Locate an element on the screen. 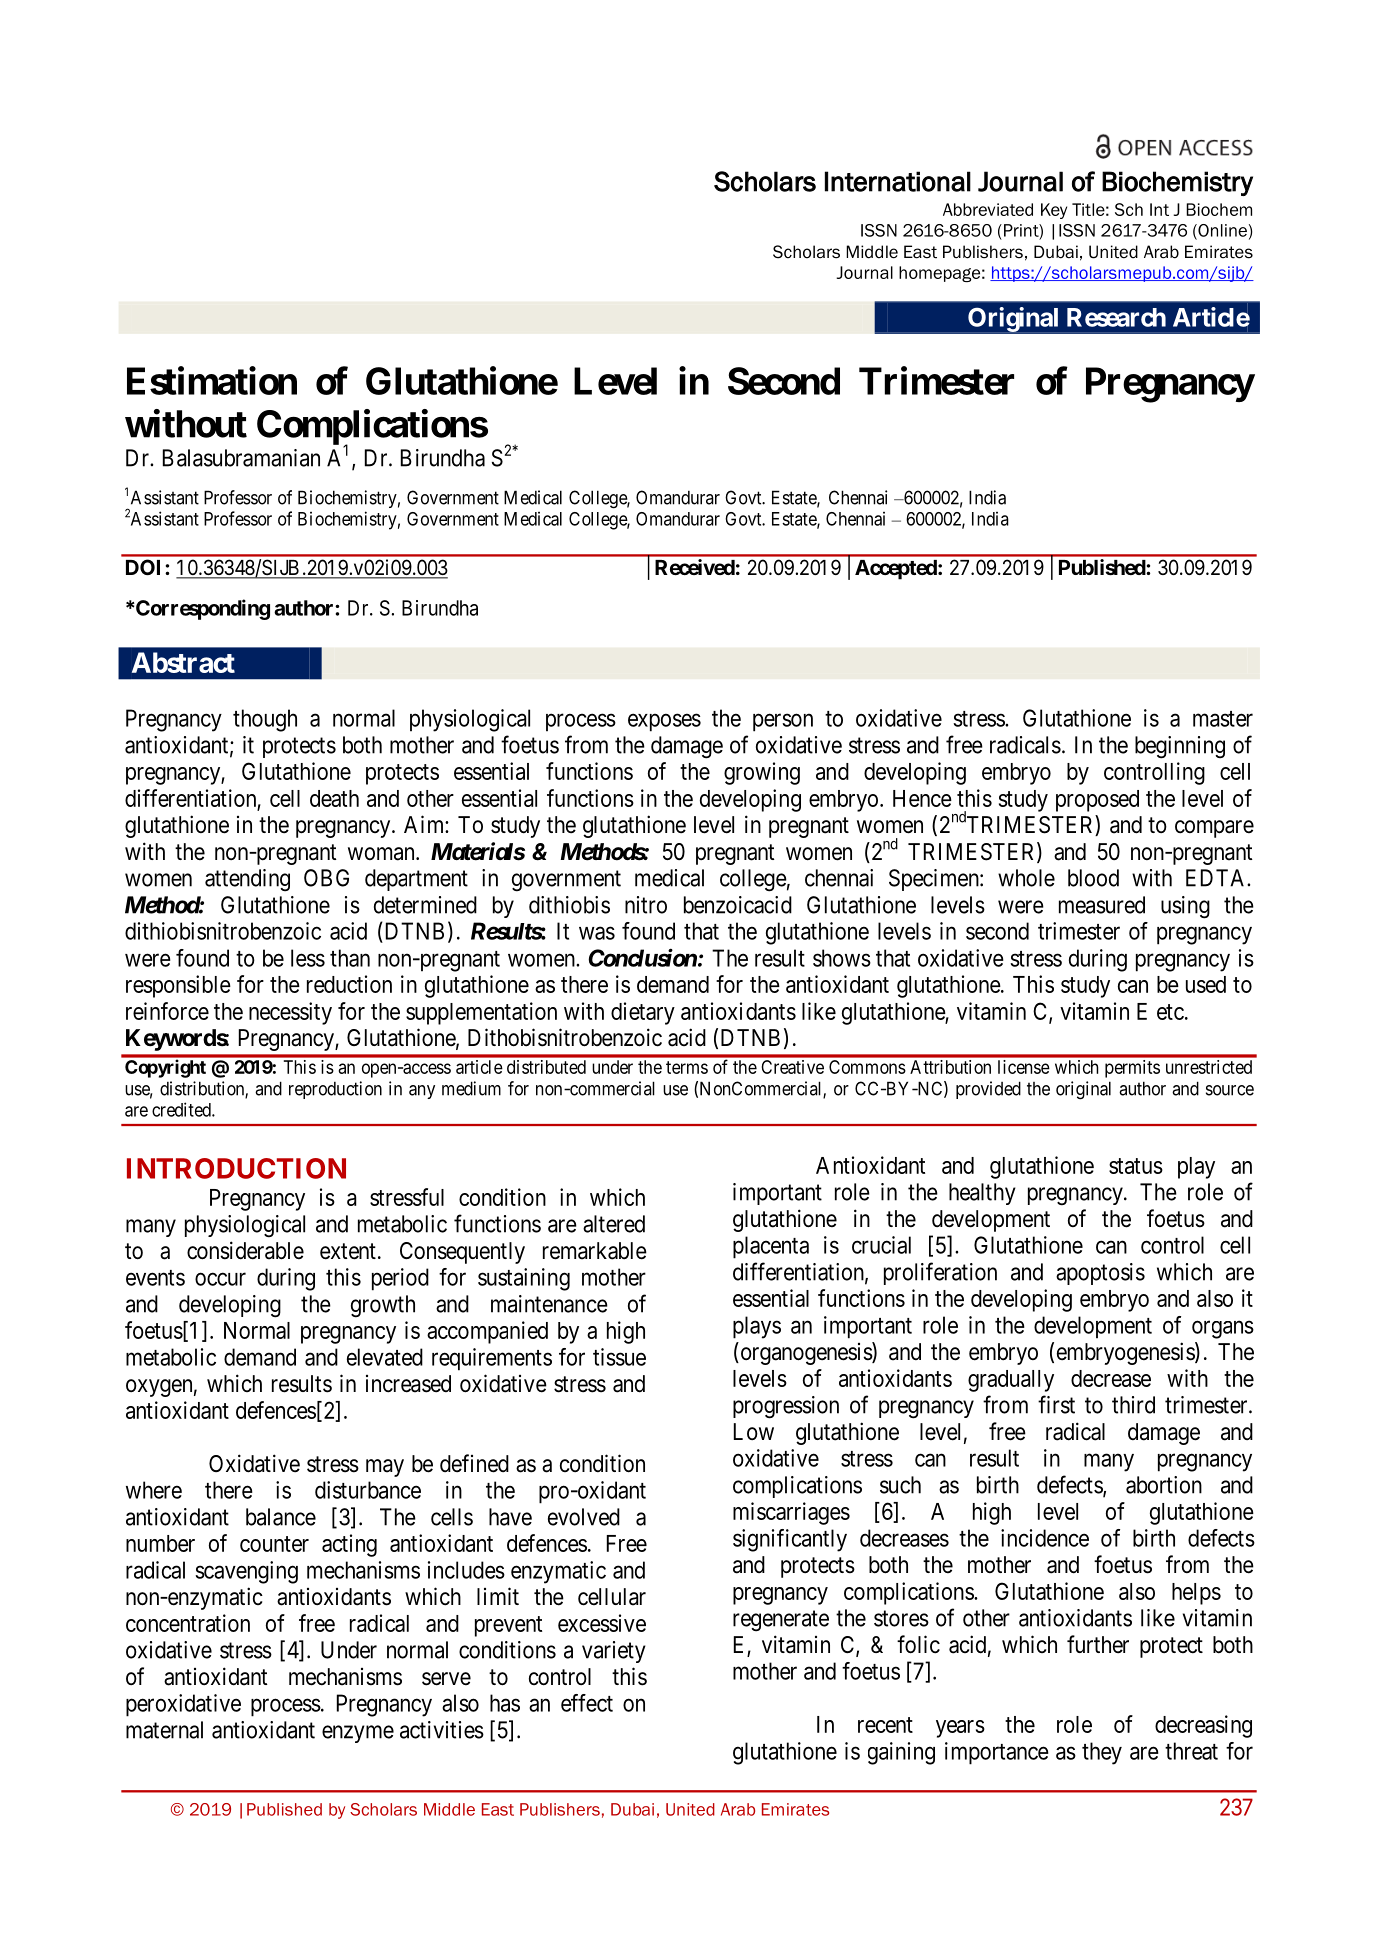  effect is located at coordinates (587, 1703).
